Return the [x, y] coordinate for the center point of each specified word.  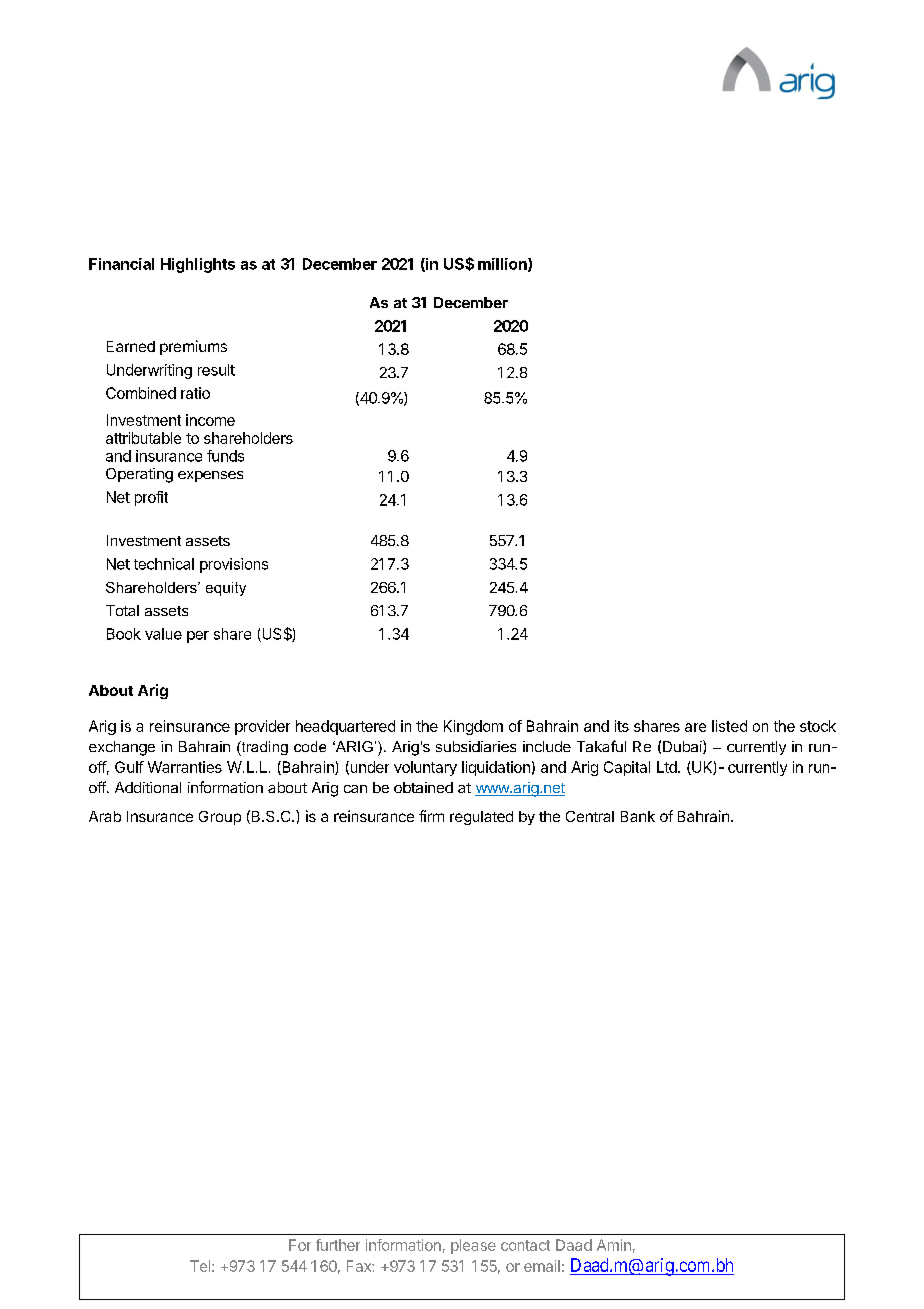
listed [729, 726]
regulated [481, 818]
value [163, 634]
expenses [210, 476]
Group [220, 818]
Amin [614, 1245]
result [216, 370]
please [473, 1246]
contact [525, 1245]
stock [818, 726]
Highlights [198, 265]
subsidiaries [476, 746]
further [338, 1245]
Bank [638, 816]
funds [225, 456]
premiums [193, 347]
